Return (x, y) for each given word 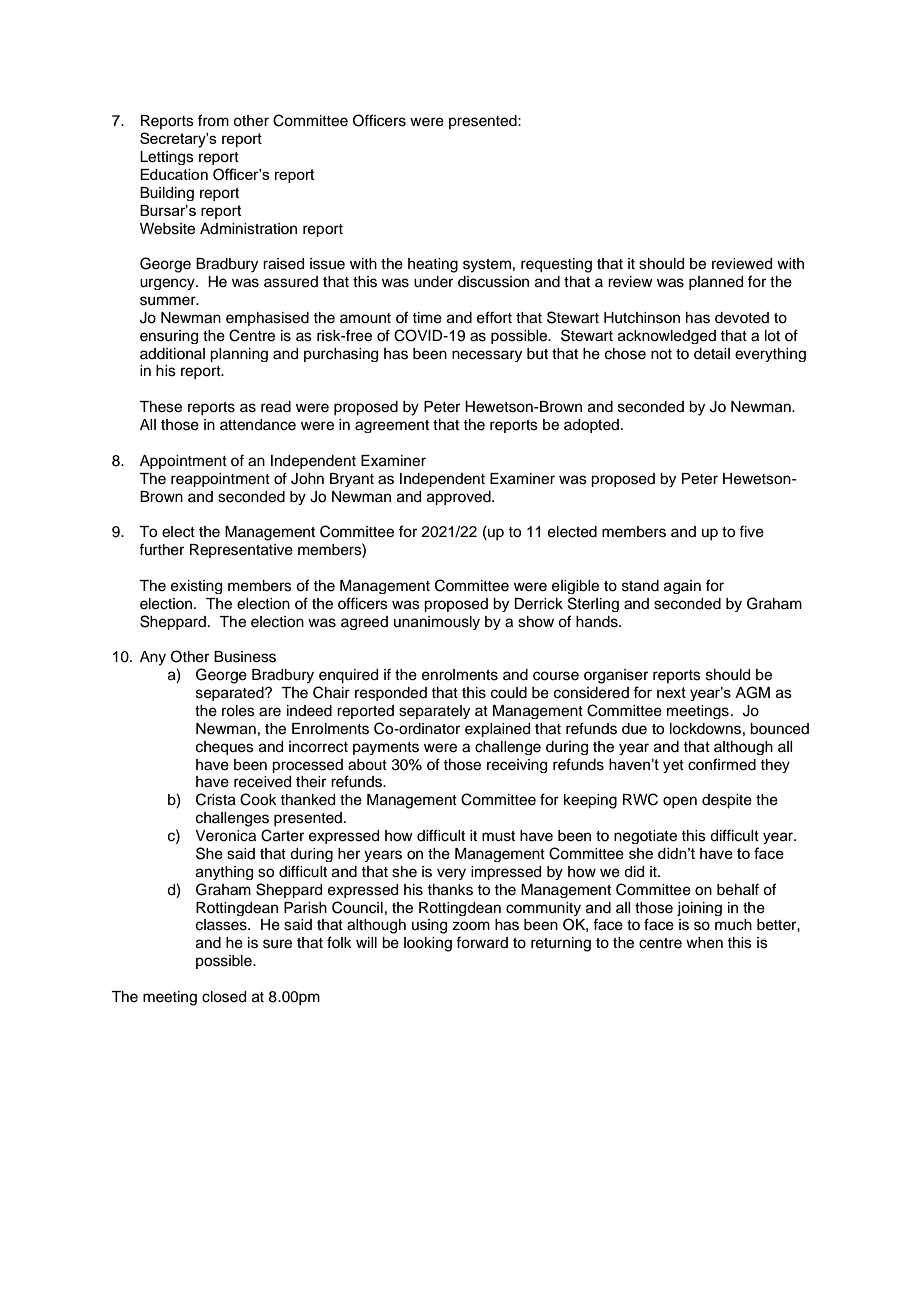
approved (460, 498)
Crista (216, 799)
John (307, 479)
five (751, 531)
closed (224, 997)
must (498, 836)
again (682, 587)
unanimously (437, 623)
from (213, 120)
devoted (742, 318)
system (487, 266)
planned (716, 283)
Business (245, 657)
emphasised (267, 319)
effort (494, 317)
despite (727, 801)
